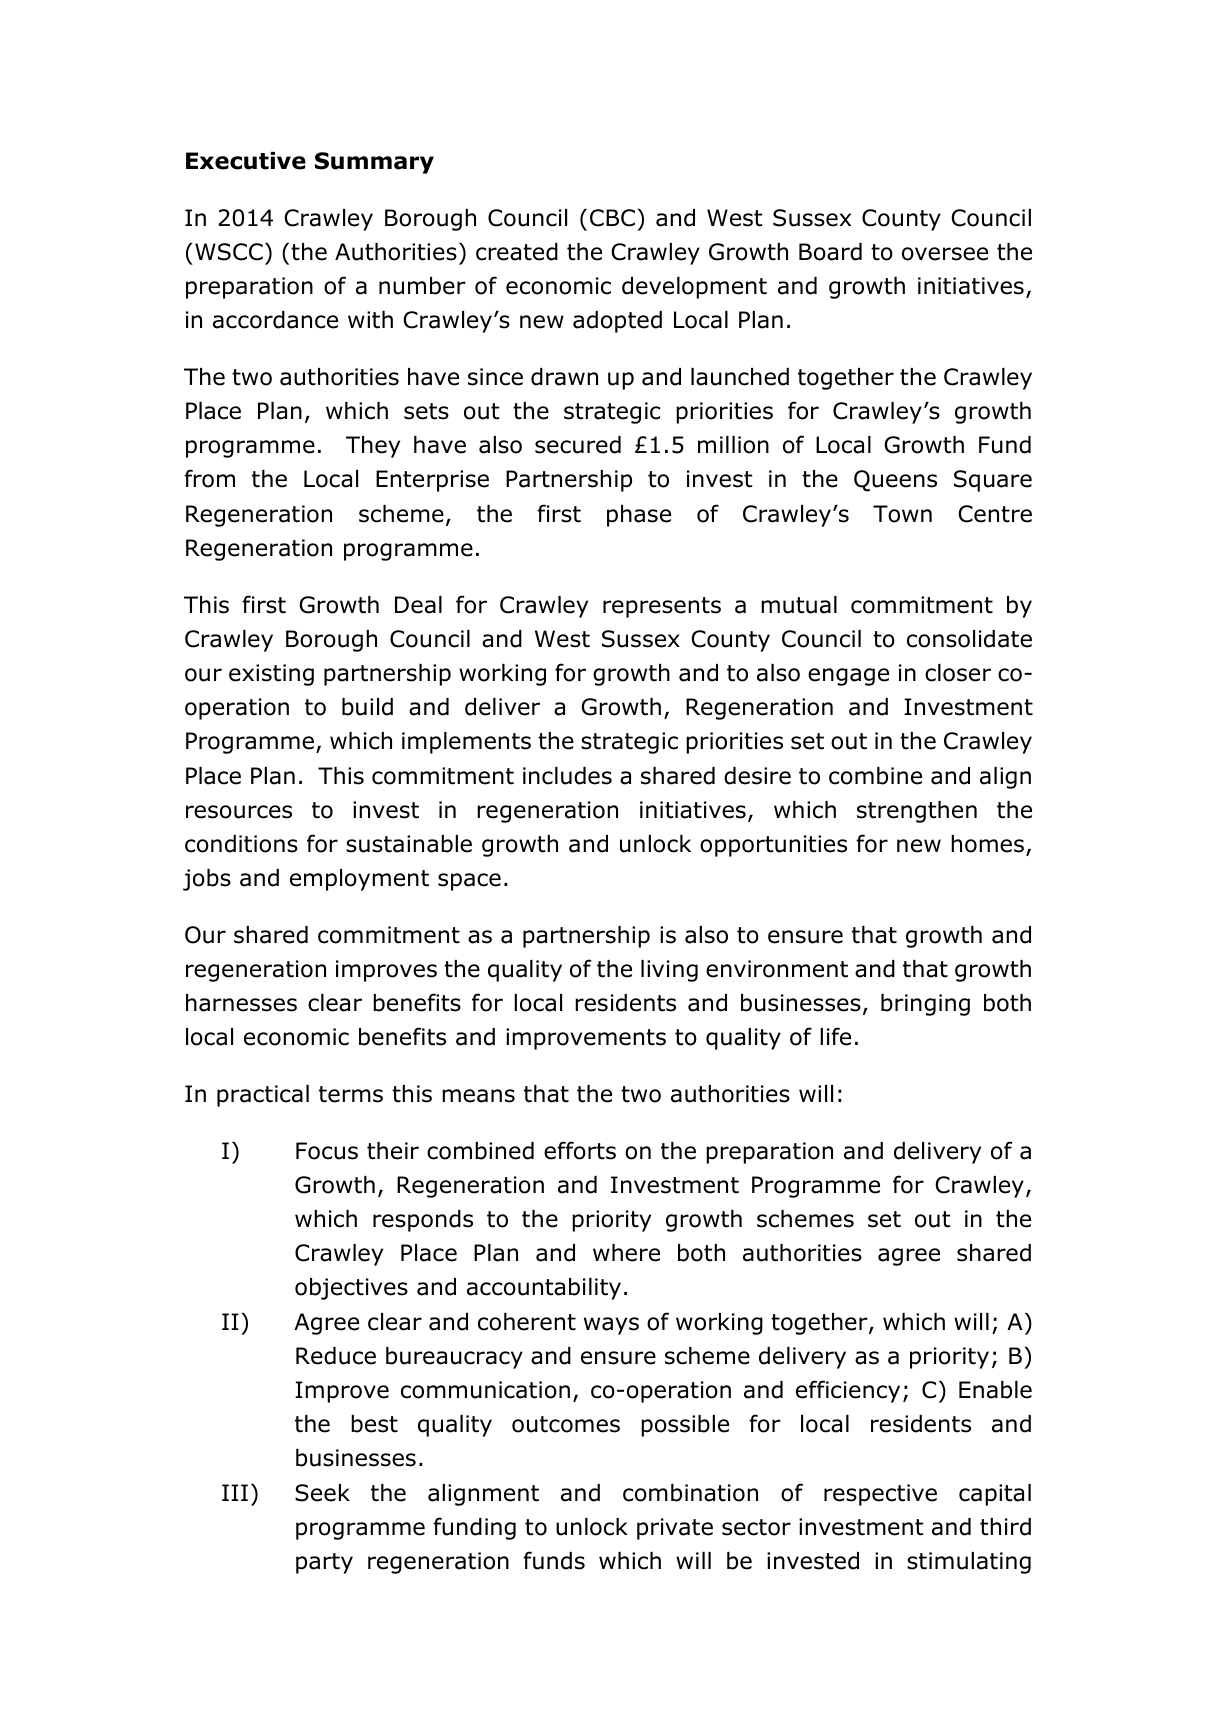  I want to click on CBC, so click(612, 218).
